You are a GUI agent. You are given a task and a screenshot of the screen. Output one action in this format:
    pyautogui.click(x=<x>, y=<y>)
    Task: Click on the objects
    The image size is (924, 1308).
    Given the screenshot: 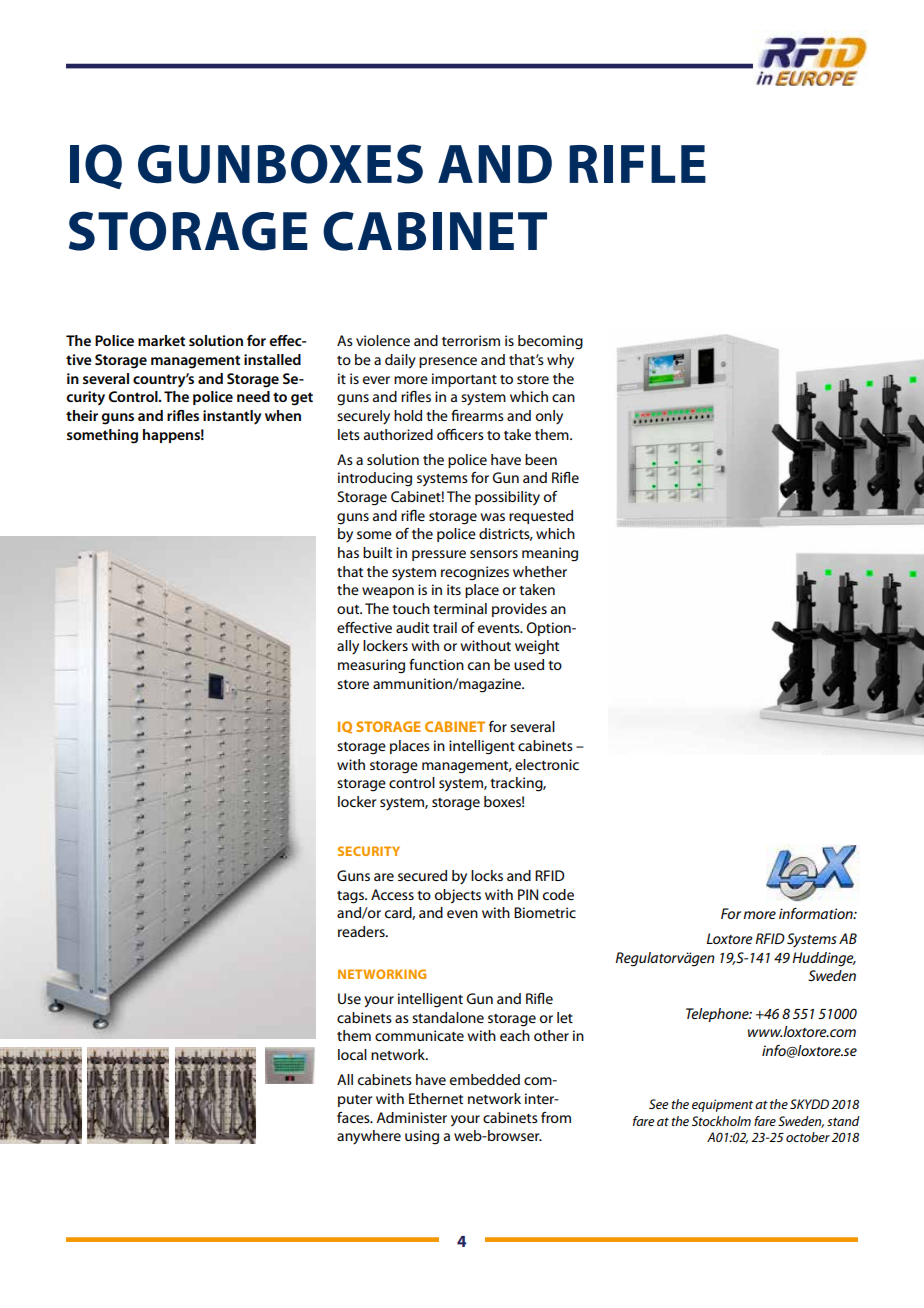 What is the action you would take?
    pyautogui.click(x=458, y=896)
